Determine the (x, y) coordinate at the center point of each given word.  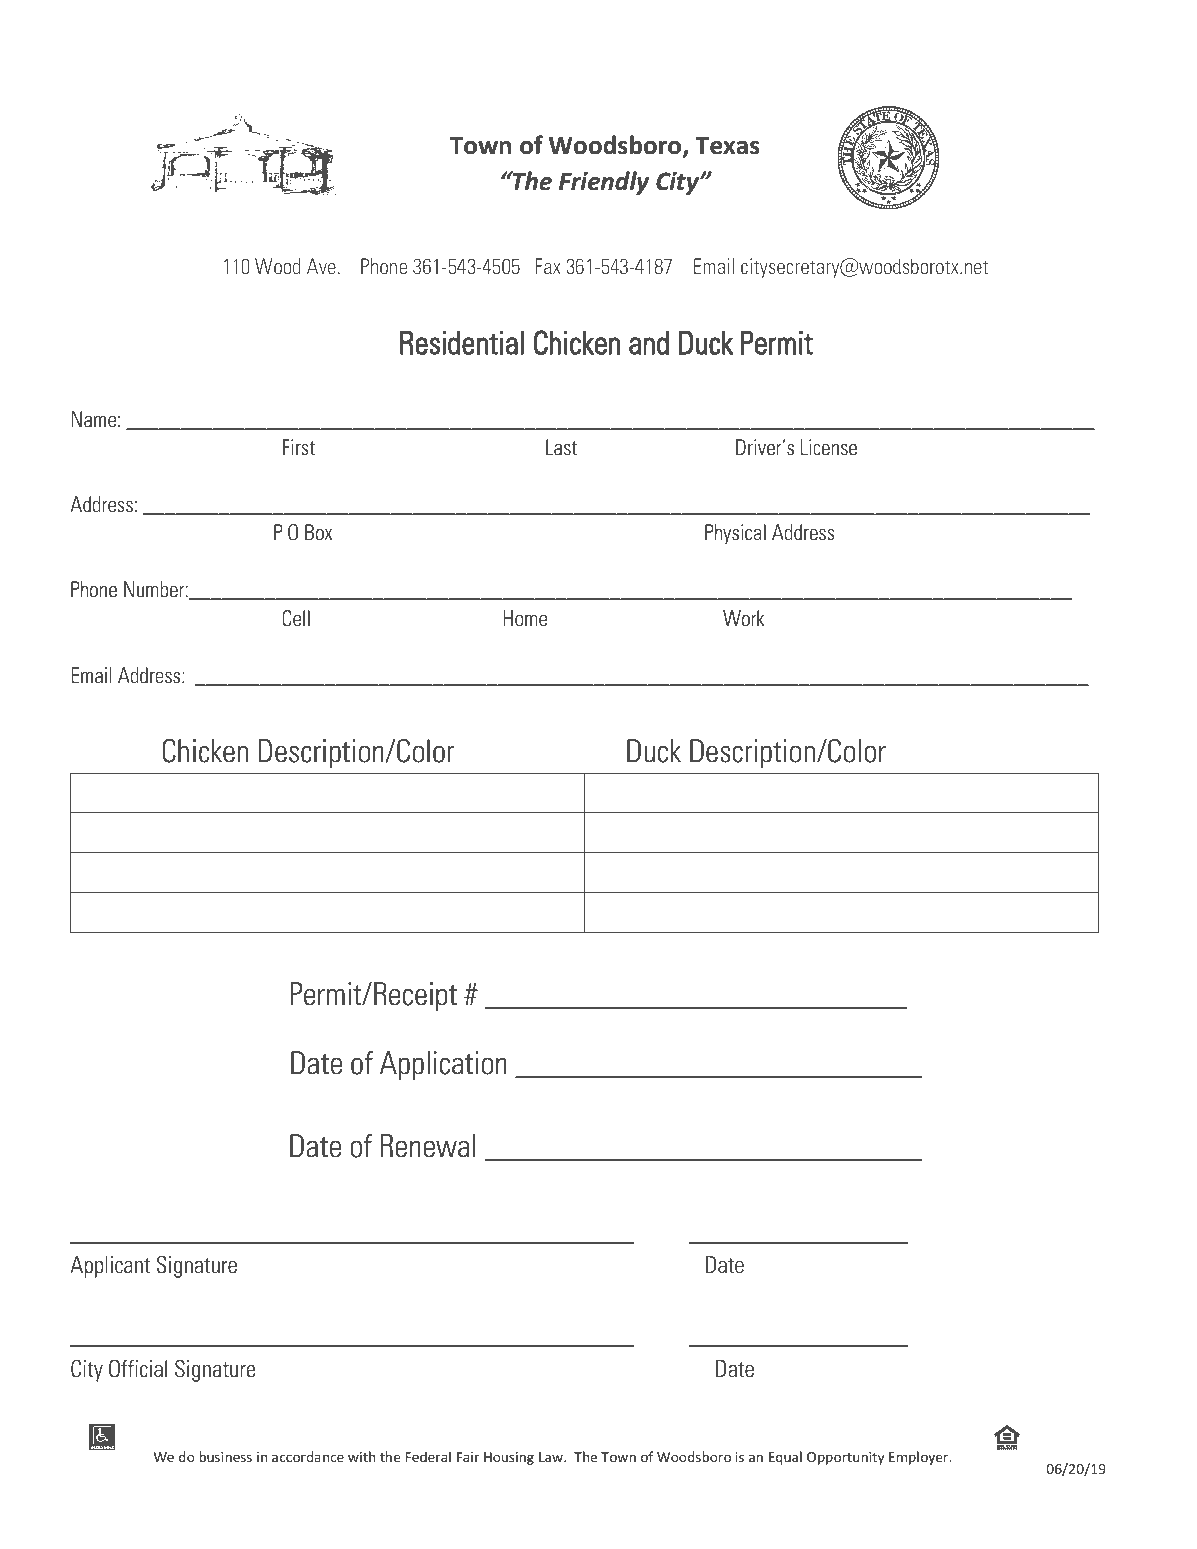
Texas (727, 145)
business (225, 1456)
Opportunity (845, 1458)
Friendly (604, 183)
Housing (509, 1458)
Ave (321, 266)
